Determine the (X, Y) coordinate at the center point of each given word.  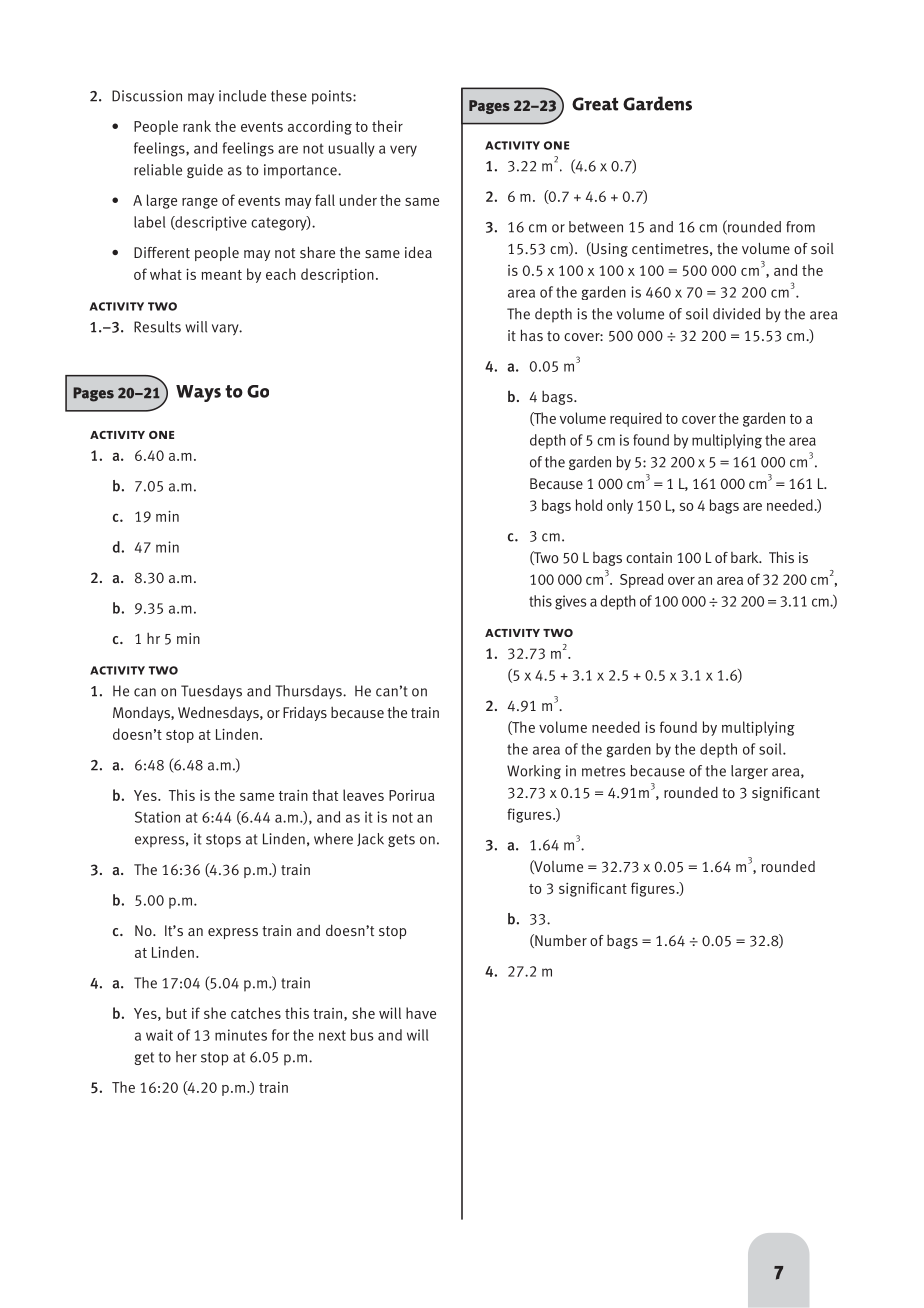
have (421, 1013)
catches (256, 1013)
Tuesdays (211, 692)
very (403, 151)
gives (570, 602)
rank (197, 126)
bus (362, 1035)
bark (746, 557)
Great (595, 104)
